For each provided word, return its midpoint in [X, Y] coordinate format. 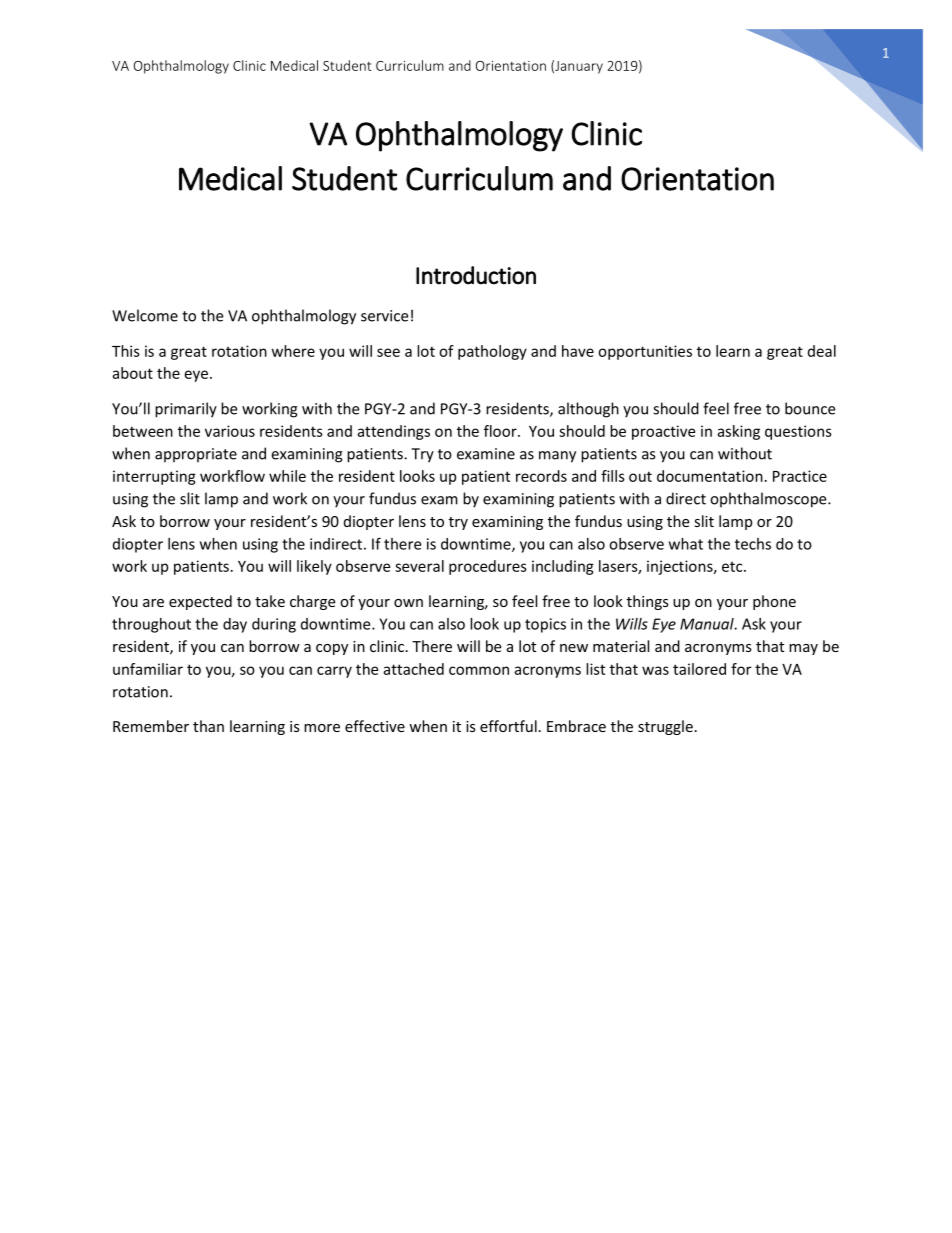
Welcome [145, 315]
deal [822, 351]
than [208, 726]
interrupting [154, 477]
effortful [508, 726]
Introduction [476, 275]
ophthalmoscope [769, 500]
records [541, 476]
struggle [665, 727]
